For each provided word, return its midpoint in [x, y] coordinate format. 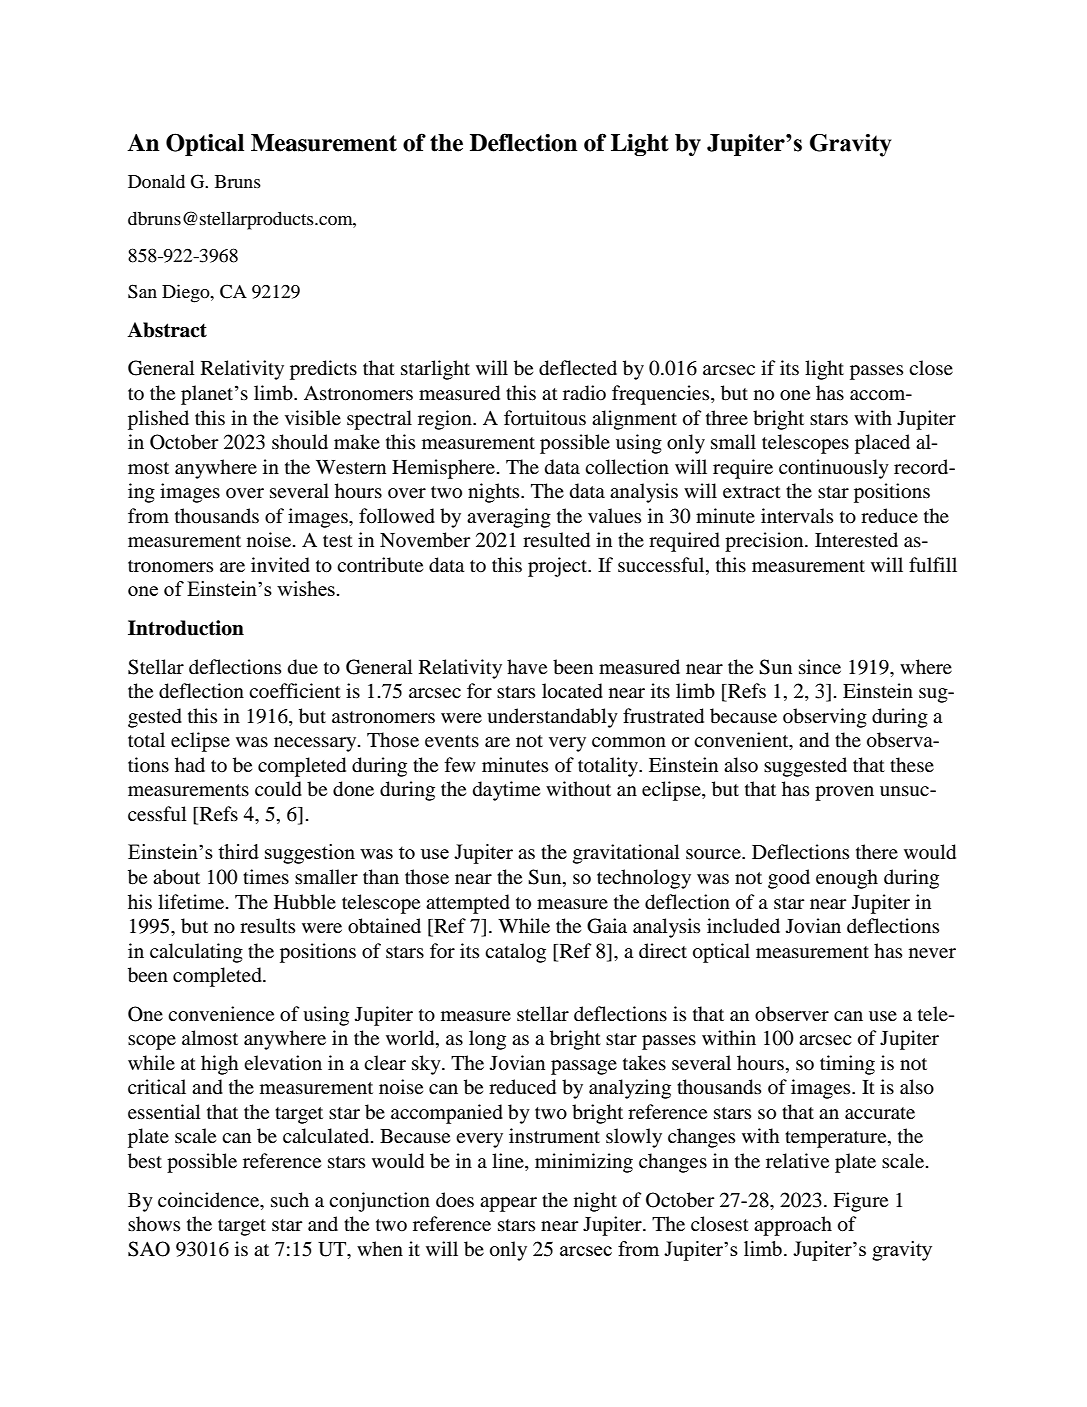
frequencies [662, 395]
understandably [552, 718]
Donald [156, 181]
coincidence [210, 1200]
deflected [578, 368]
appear [508, 1204]
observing [825, 718]
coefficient [295, 690]
